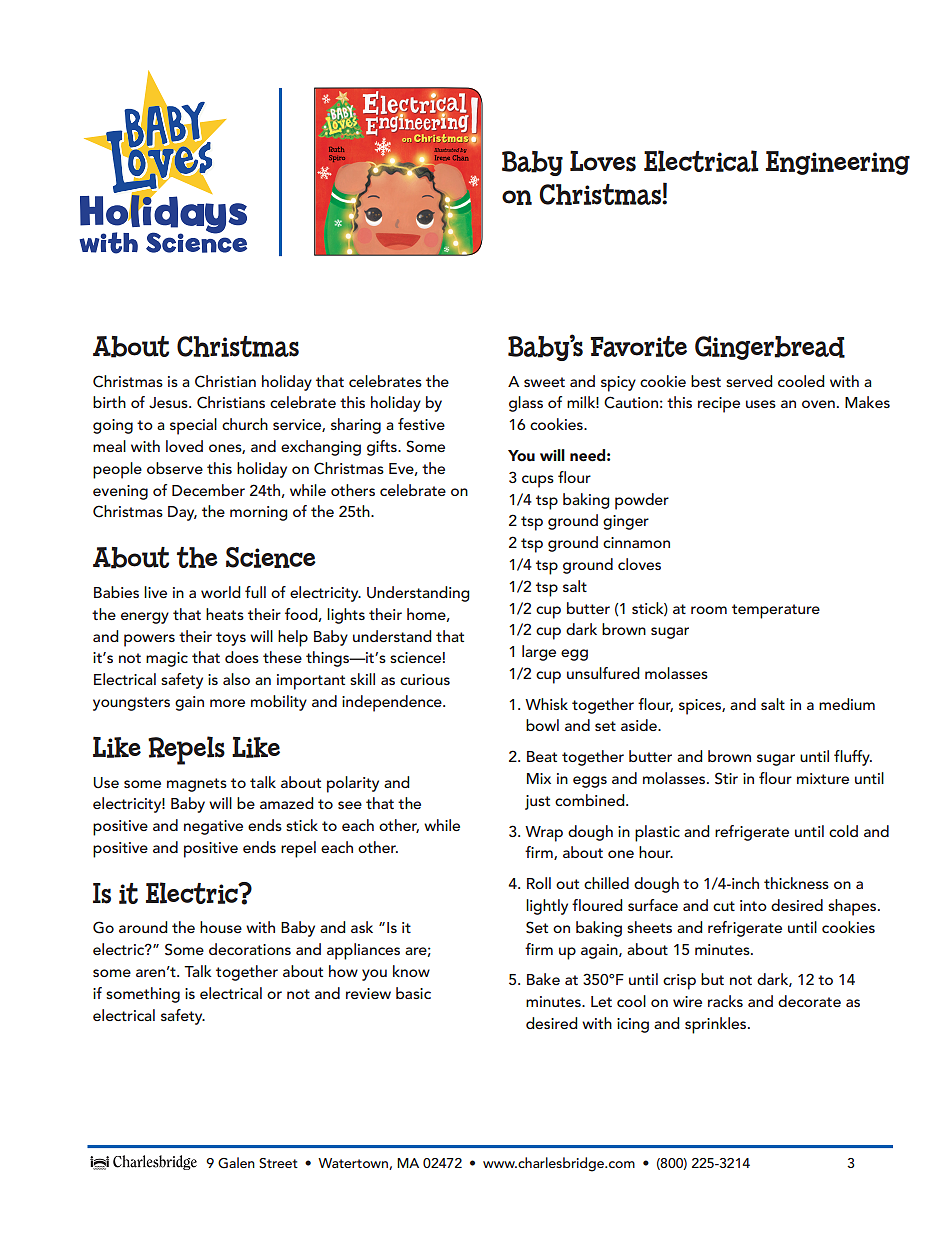  What do you see at coordinates (539, 653) in the page?
I see `large` at bounding box center [539, 653].
